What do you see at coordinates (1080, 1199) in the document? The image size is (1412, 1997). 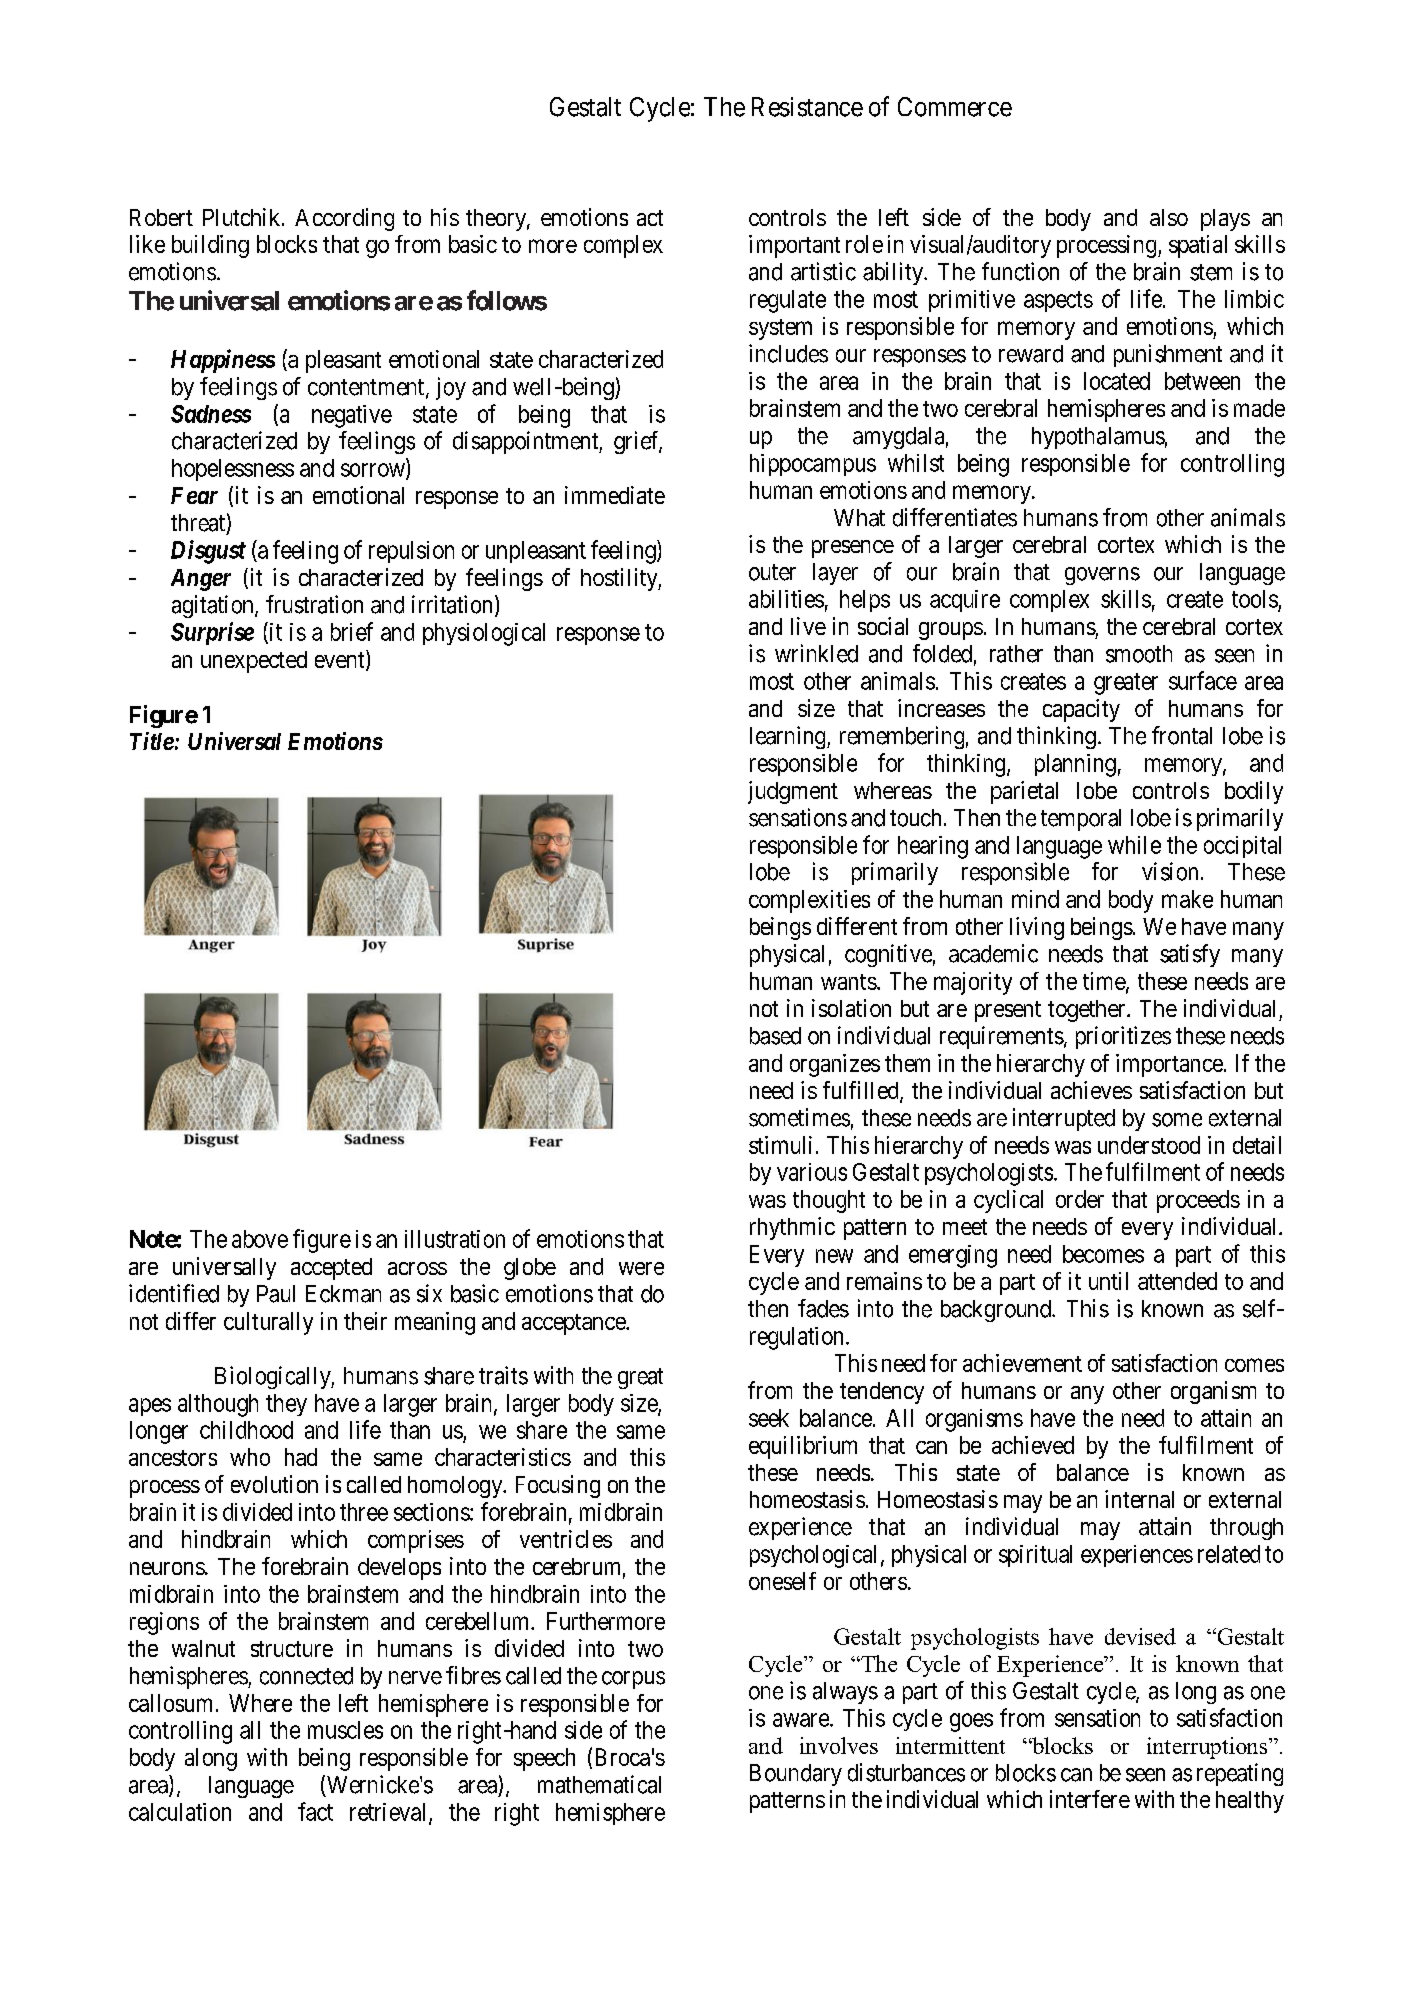 I see `order` at bounding box center [1080, 1199].
